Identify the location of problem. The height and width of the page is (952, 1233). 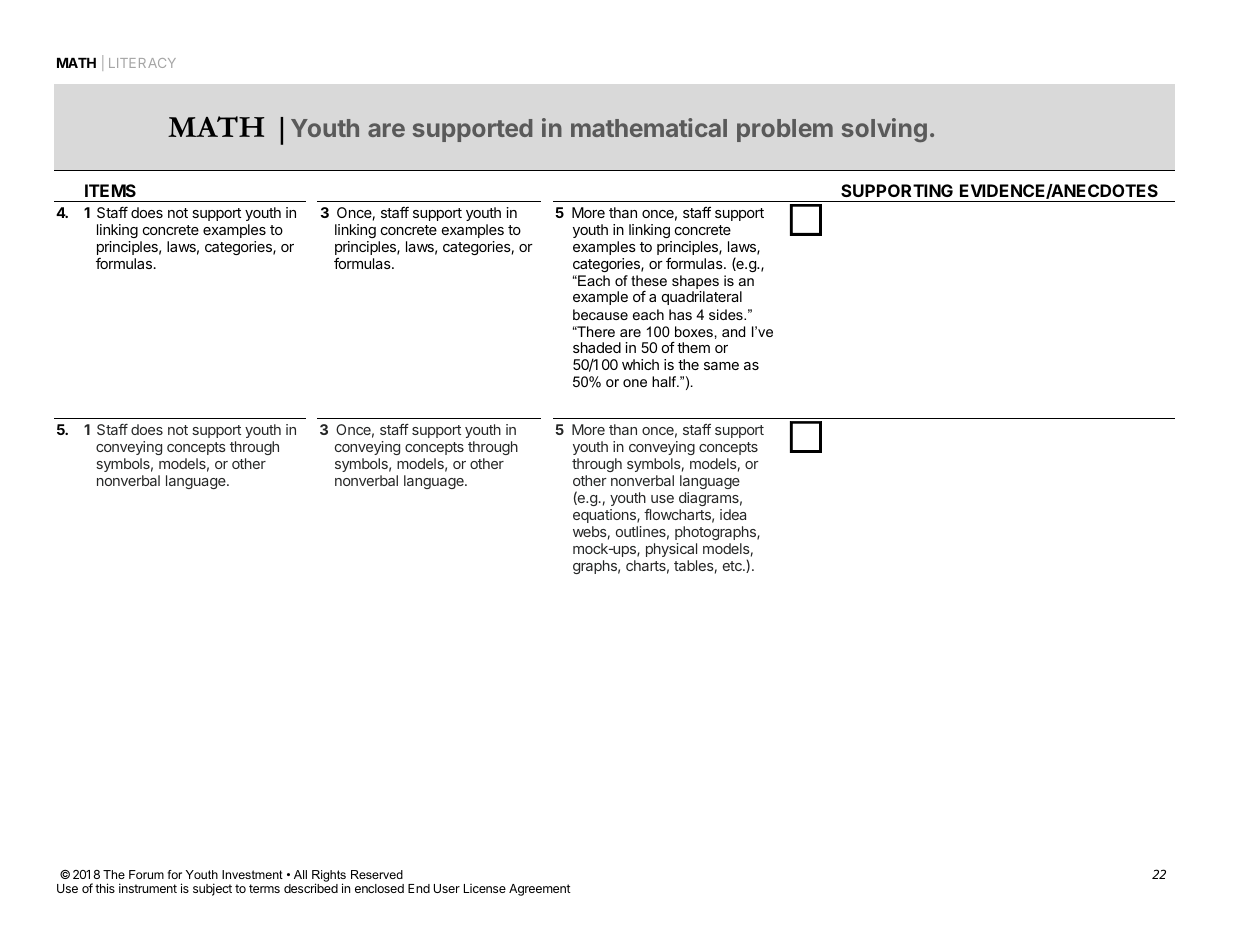
(785, 130).
